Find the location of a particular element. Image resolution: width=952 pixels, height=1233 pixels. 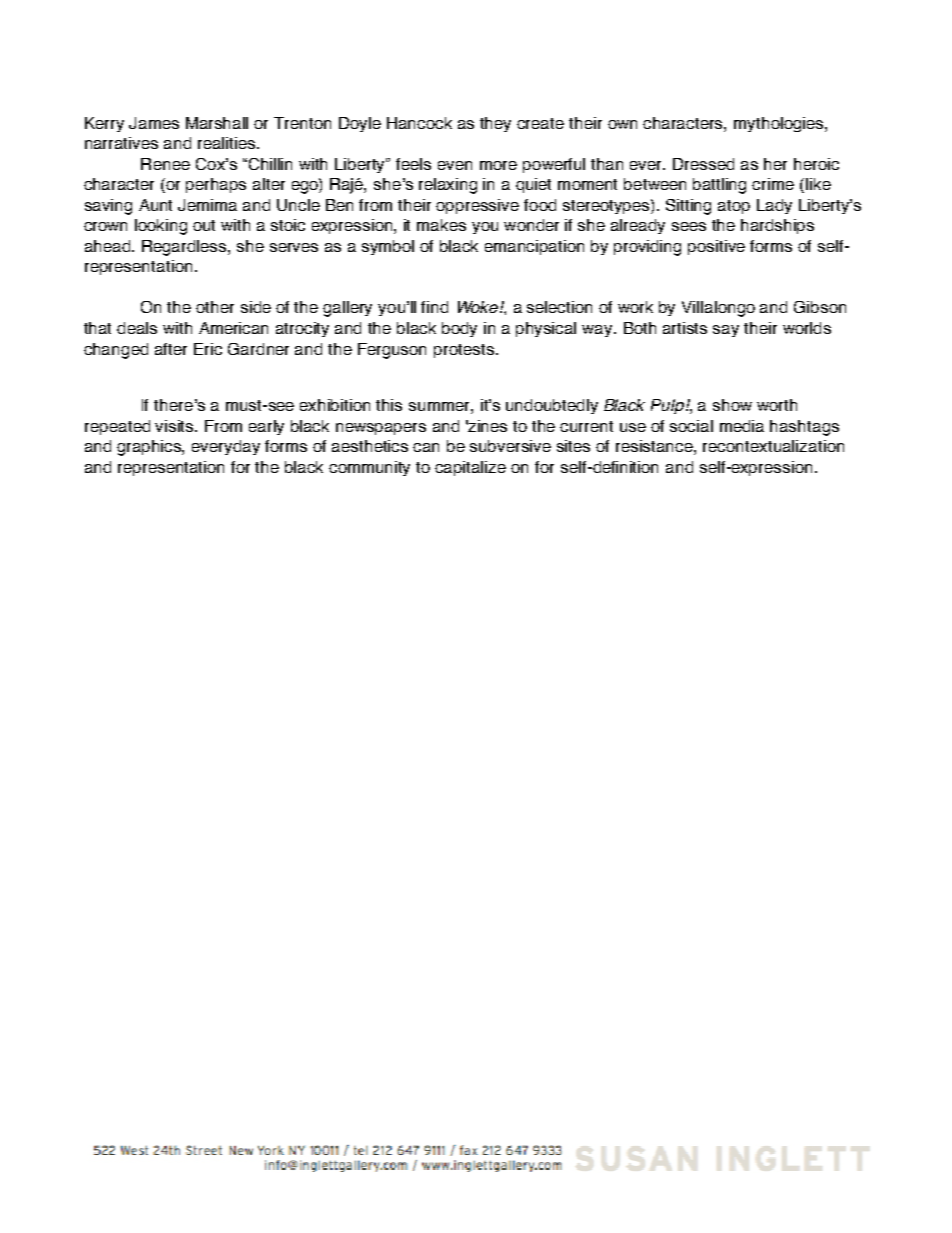

positive is located at coordinates (716, 247).
